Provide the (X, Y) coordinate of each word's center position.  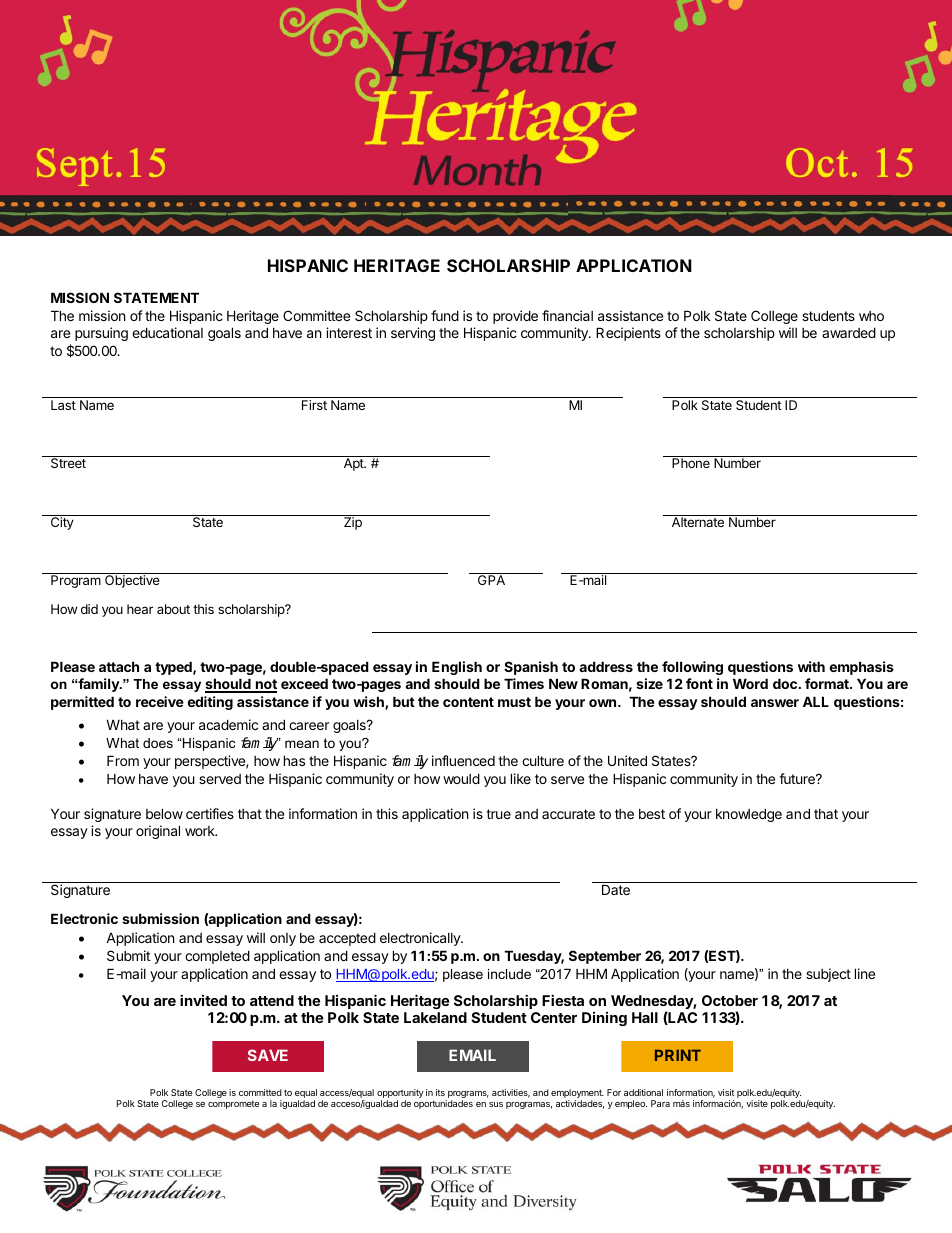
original (158, 832)
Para (660, 1103)
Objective (132, 581)
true (498, 814)
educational (167, 332)
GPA (491, 580)
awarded (849, 332)
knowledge (749, 815)
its (440, 1092)
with (811, 666)
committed (260, 1092)
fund (445, 315)
